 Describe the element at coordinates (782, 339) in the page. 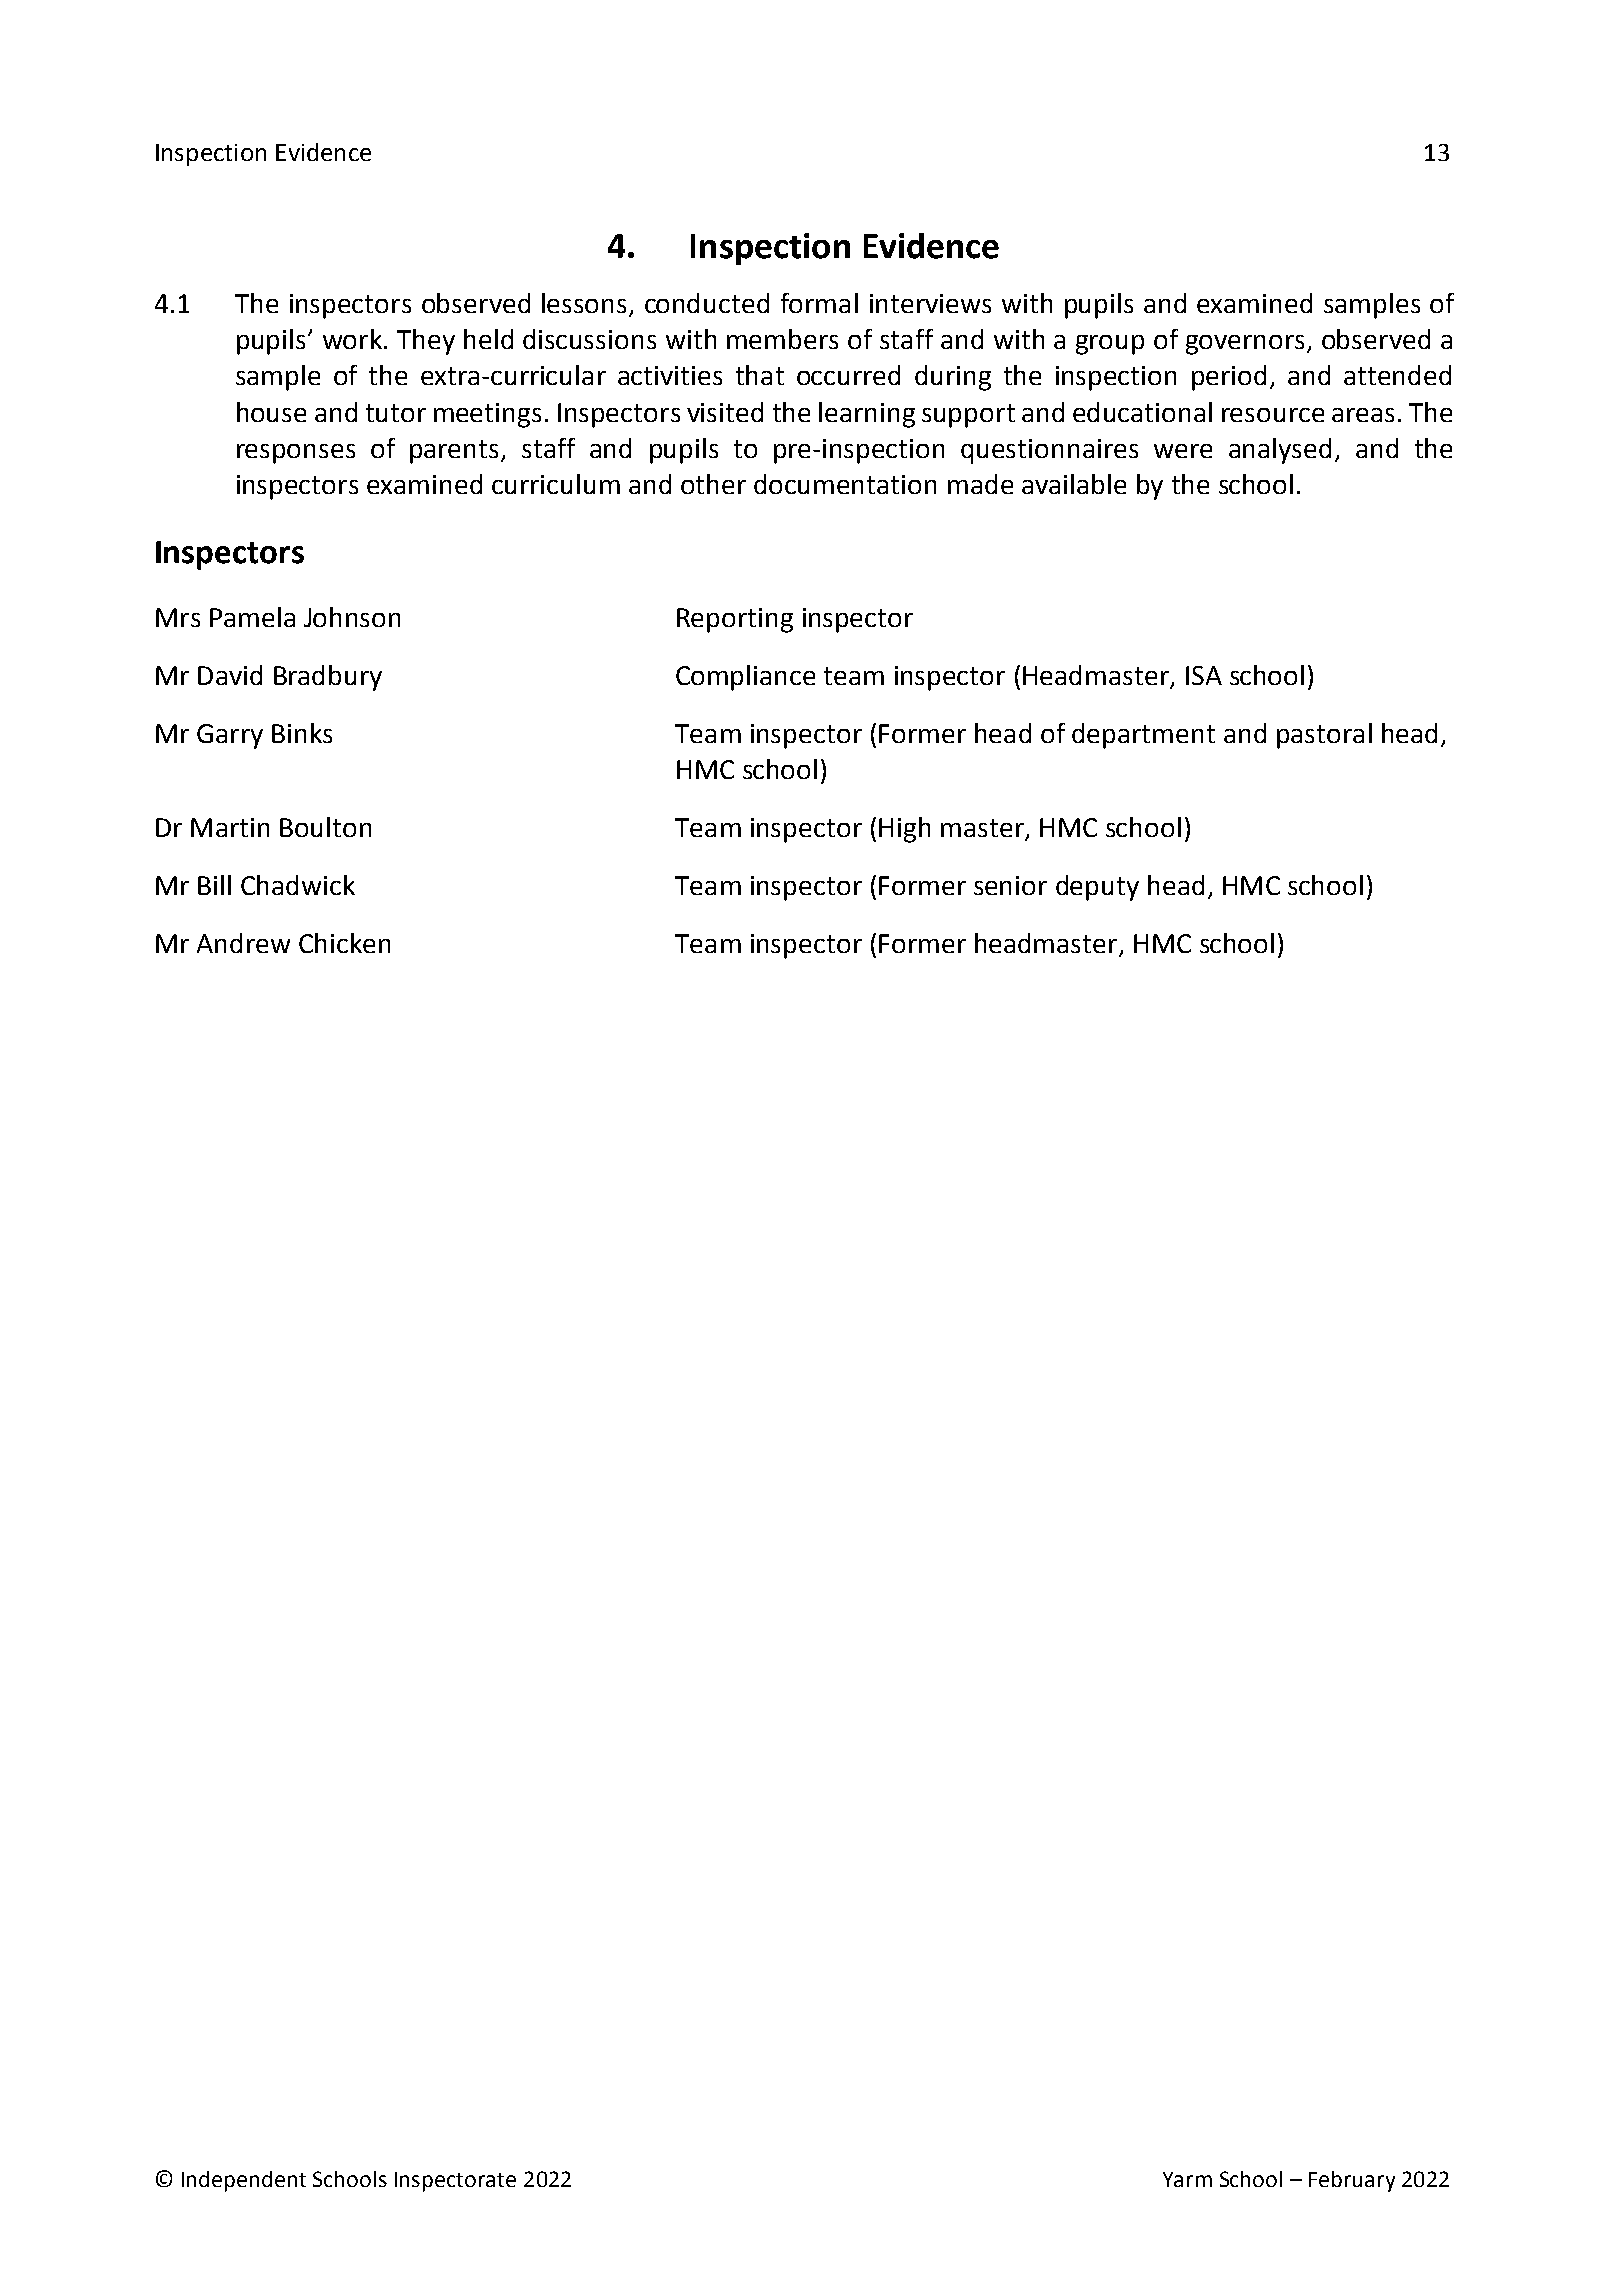

I see `members` at that location.
